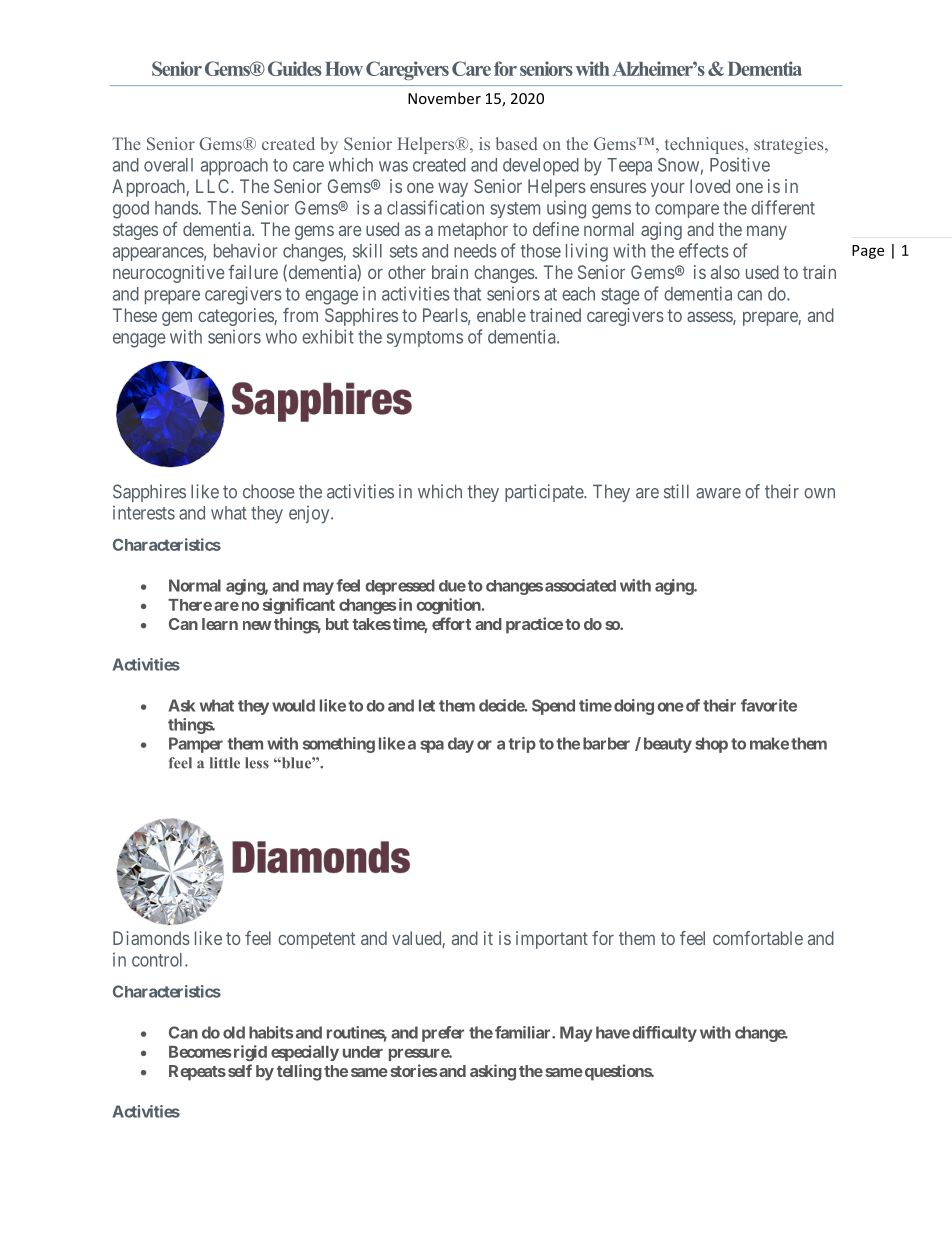 This screenshot has width=952, height=1233. I want to click on November, so click(444, 98).
